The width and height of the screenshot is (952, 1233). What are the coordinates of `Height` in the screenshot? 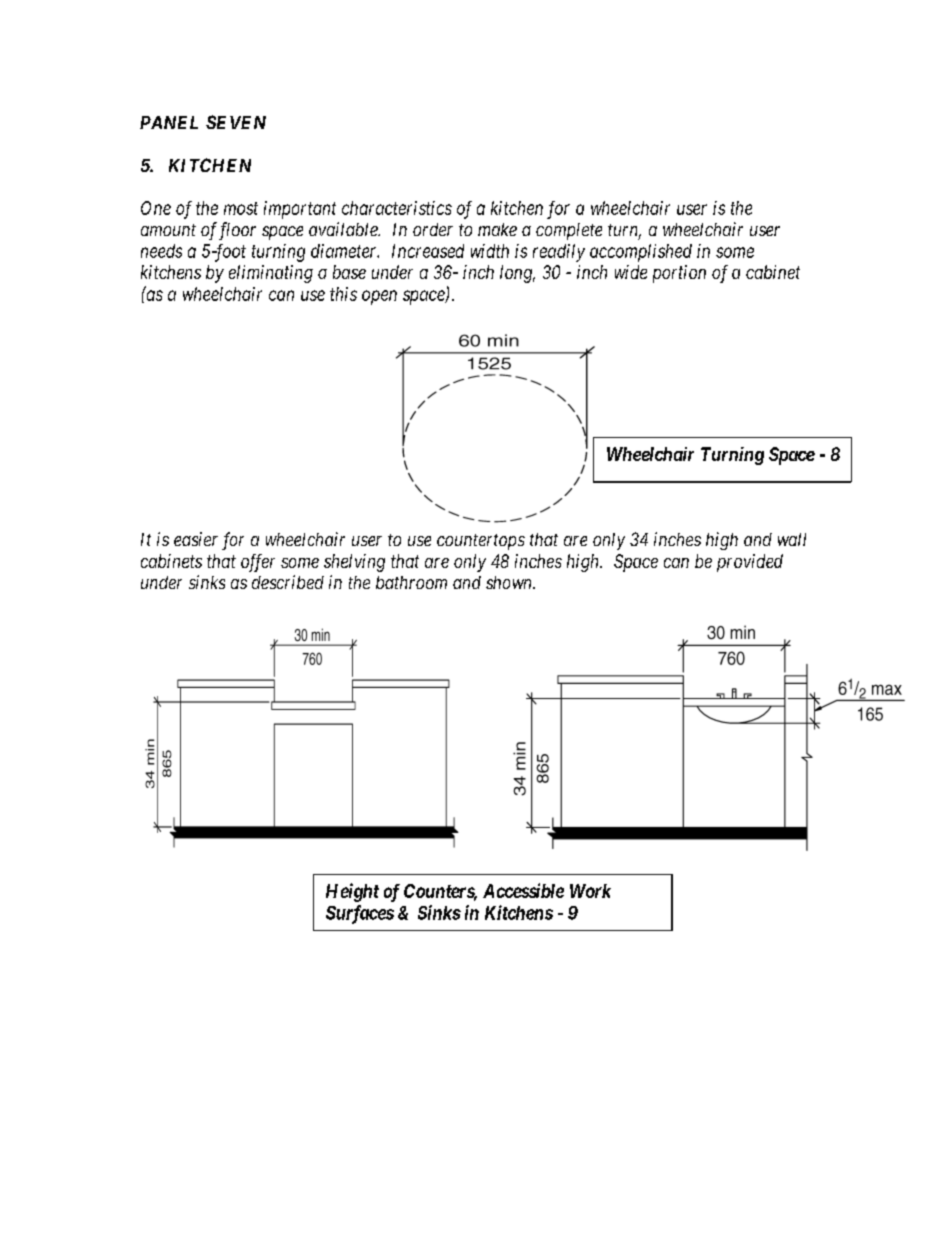 It's located at (352, 892).
